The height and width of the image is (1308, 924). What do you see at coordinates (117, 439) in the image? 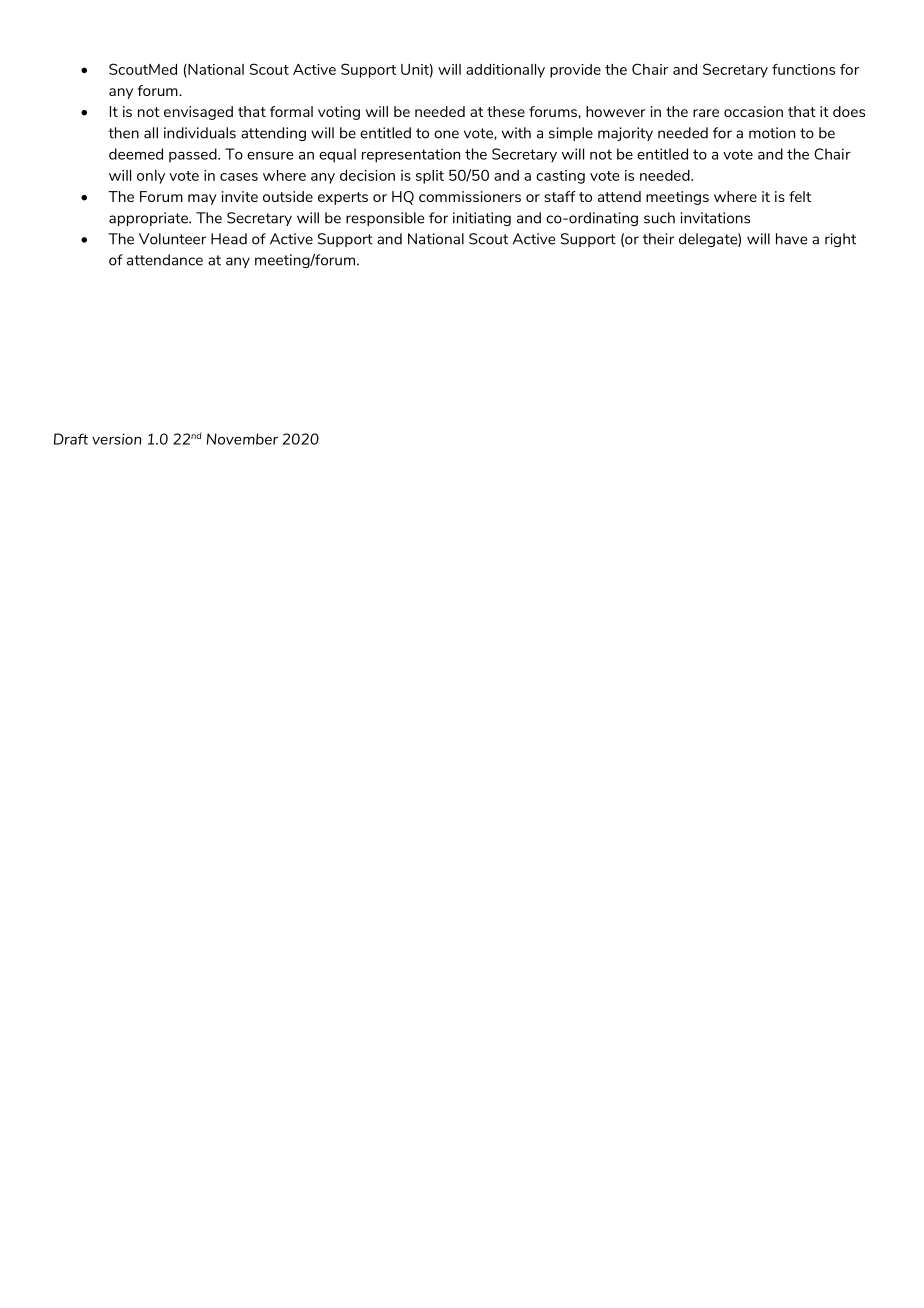
I see `version` at bounding box center [117, 439].
